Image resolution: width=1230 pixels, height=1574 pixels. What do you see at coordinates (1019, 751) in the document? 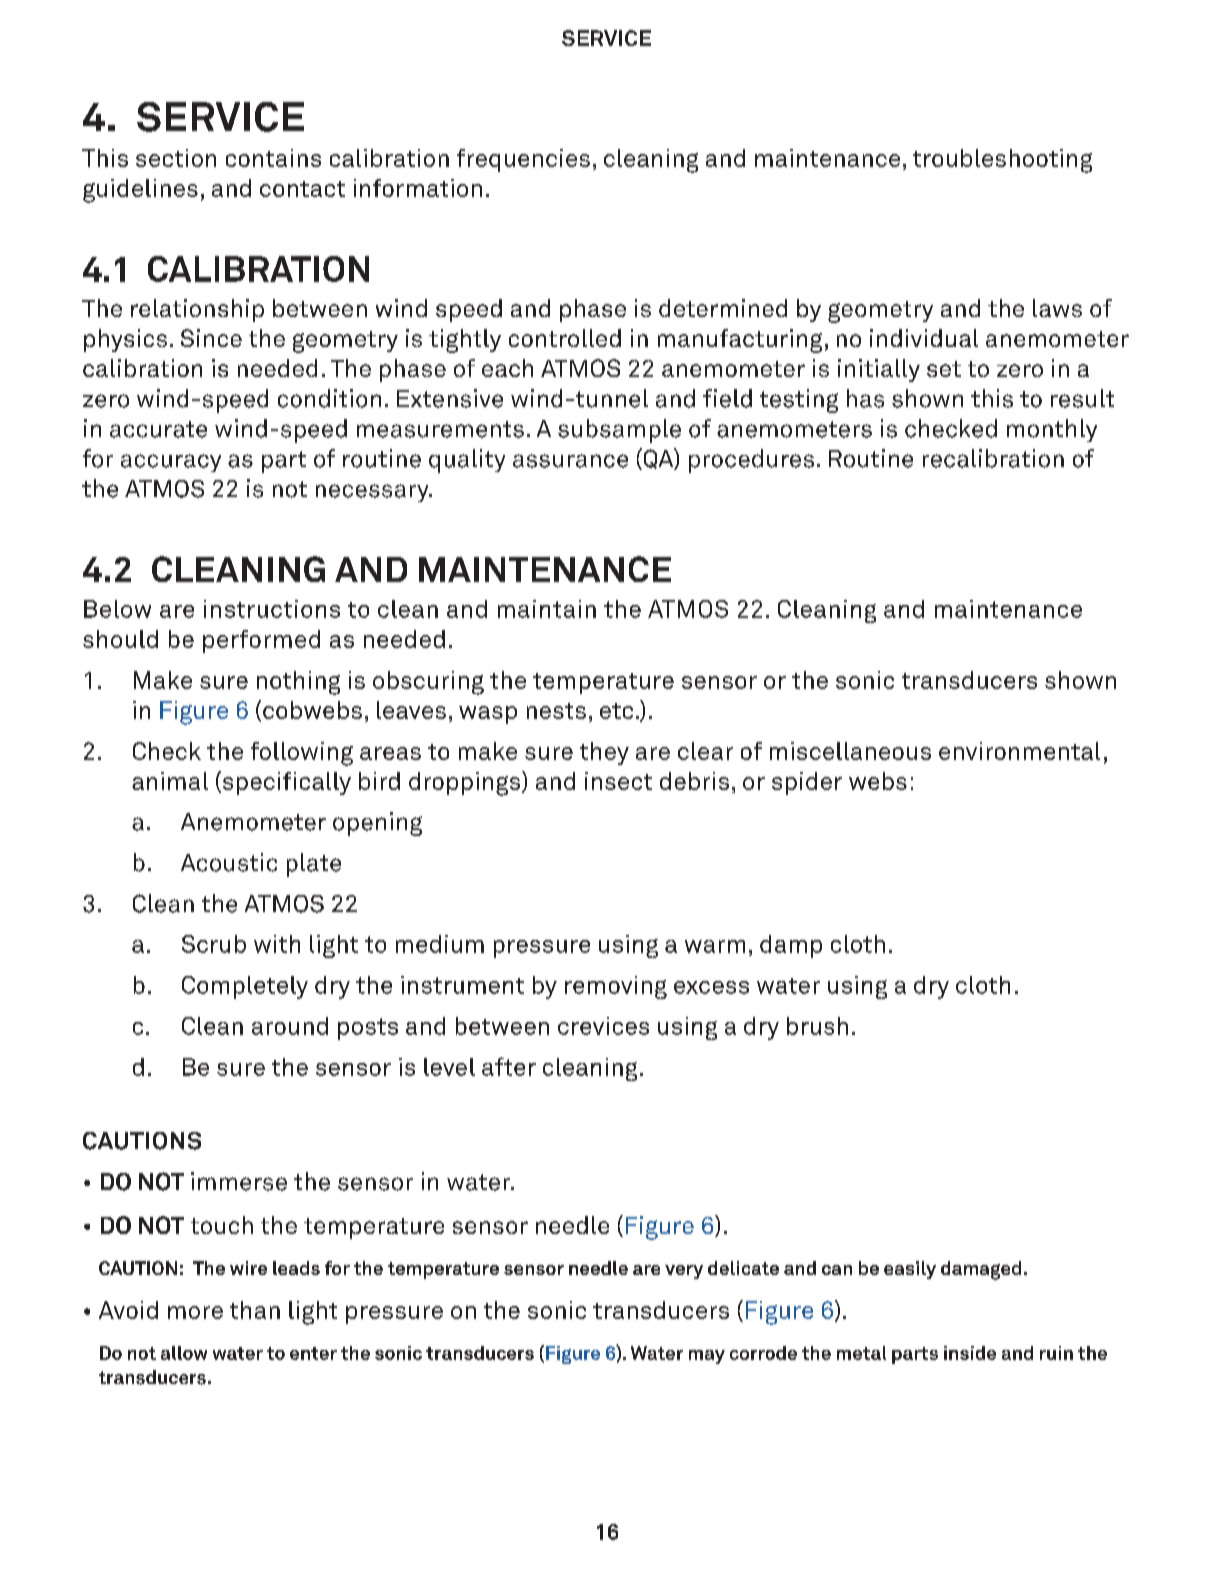
I see `environmental` at bounding box center [1019, 751].
